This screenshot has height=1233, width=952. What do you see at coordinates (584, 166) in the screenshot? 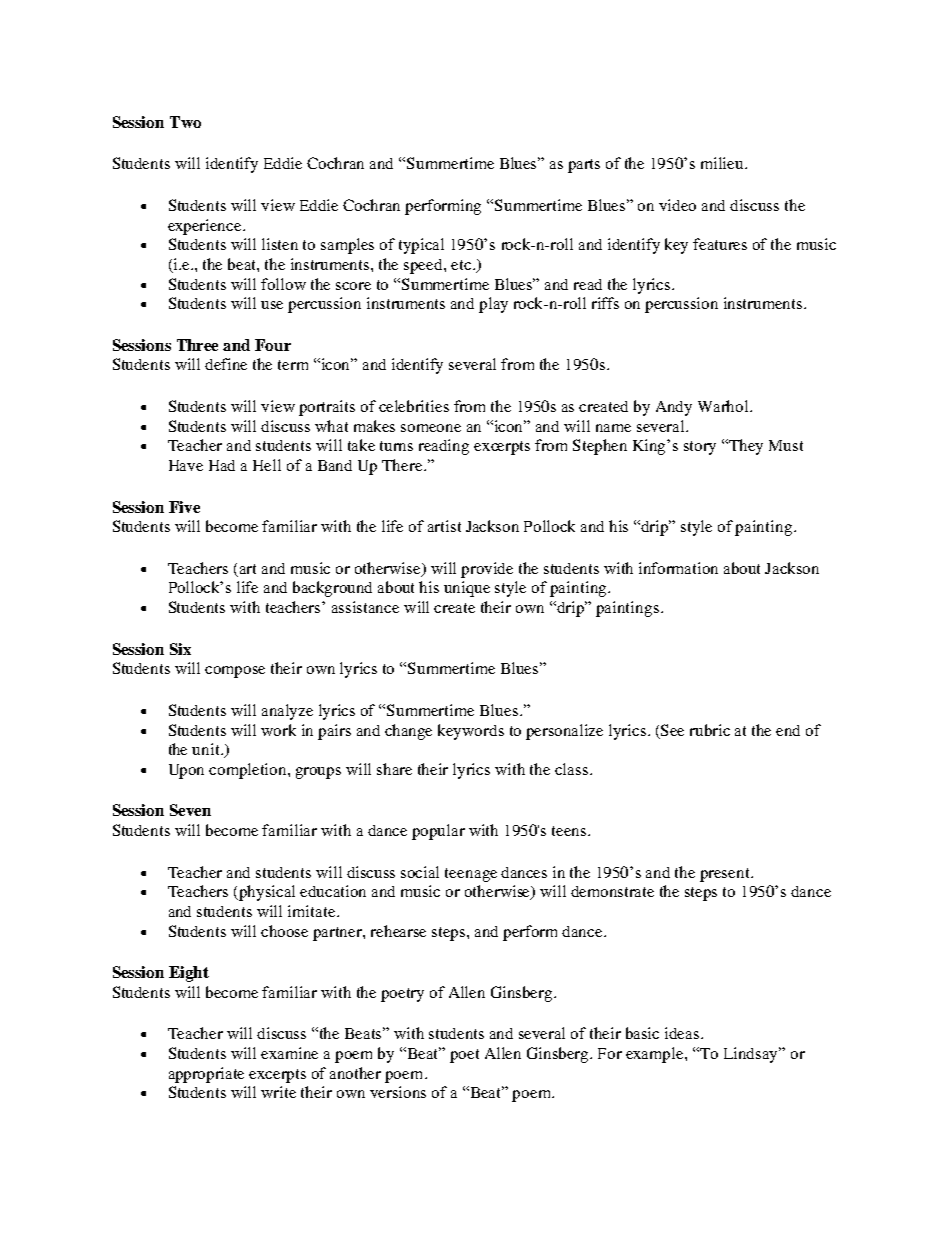
I see `parts` at bounding box center [584, 166].
